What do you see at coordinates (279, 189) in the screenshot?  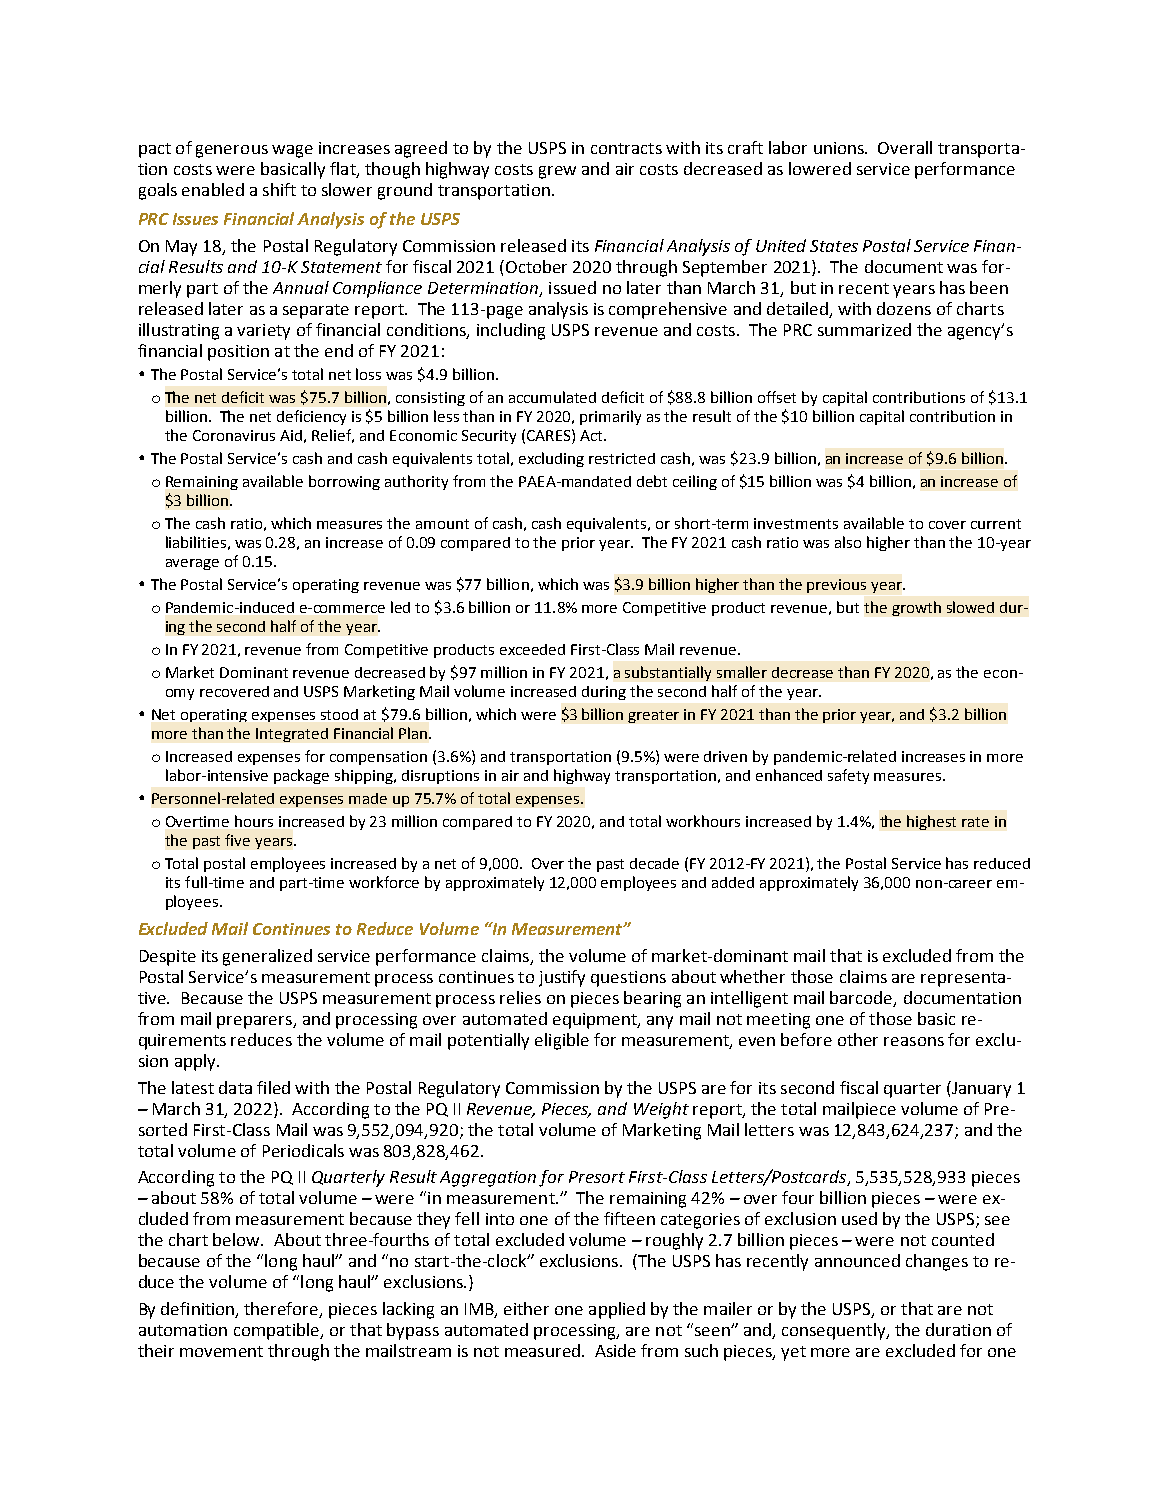 I see `shift` at bounding box center [279, 189].
